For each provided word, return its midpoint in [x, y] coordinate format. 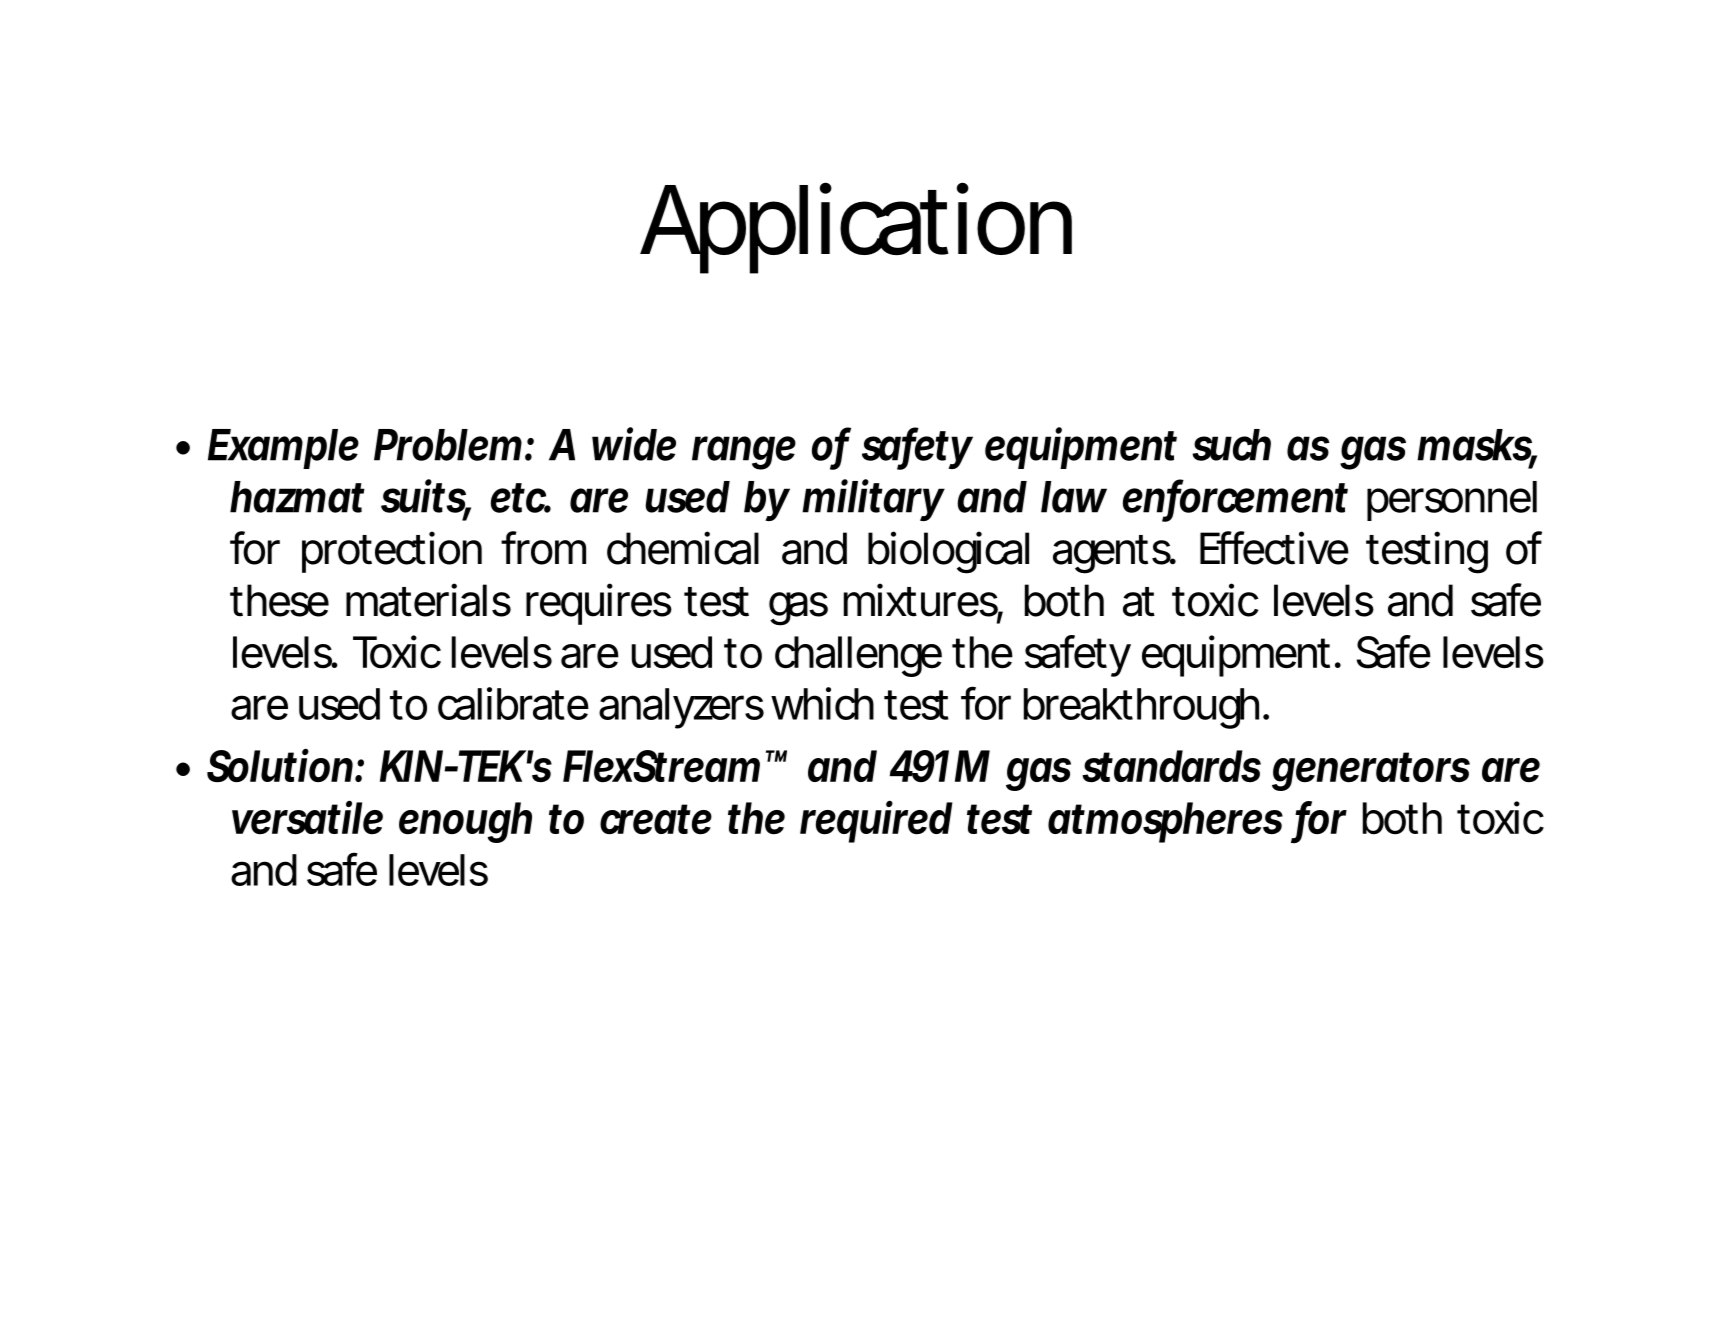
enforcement [1235, 497]
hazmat [297, 497]
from [540, 548]
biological [948, 552]
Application [851, 228]
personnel [1452, 501]
